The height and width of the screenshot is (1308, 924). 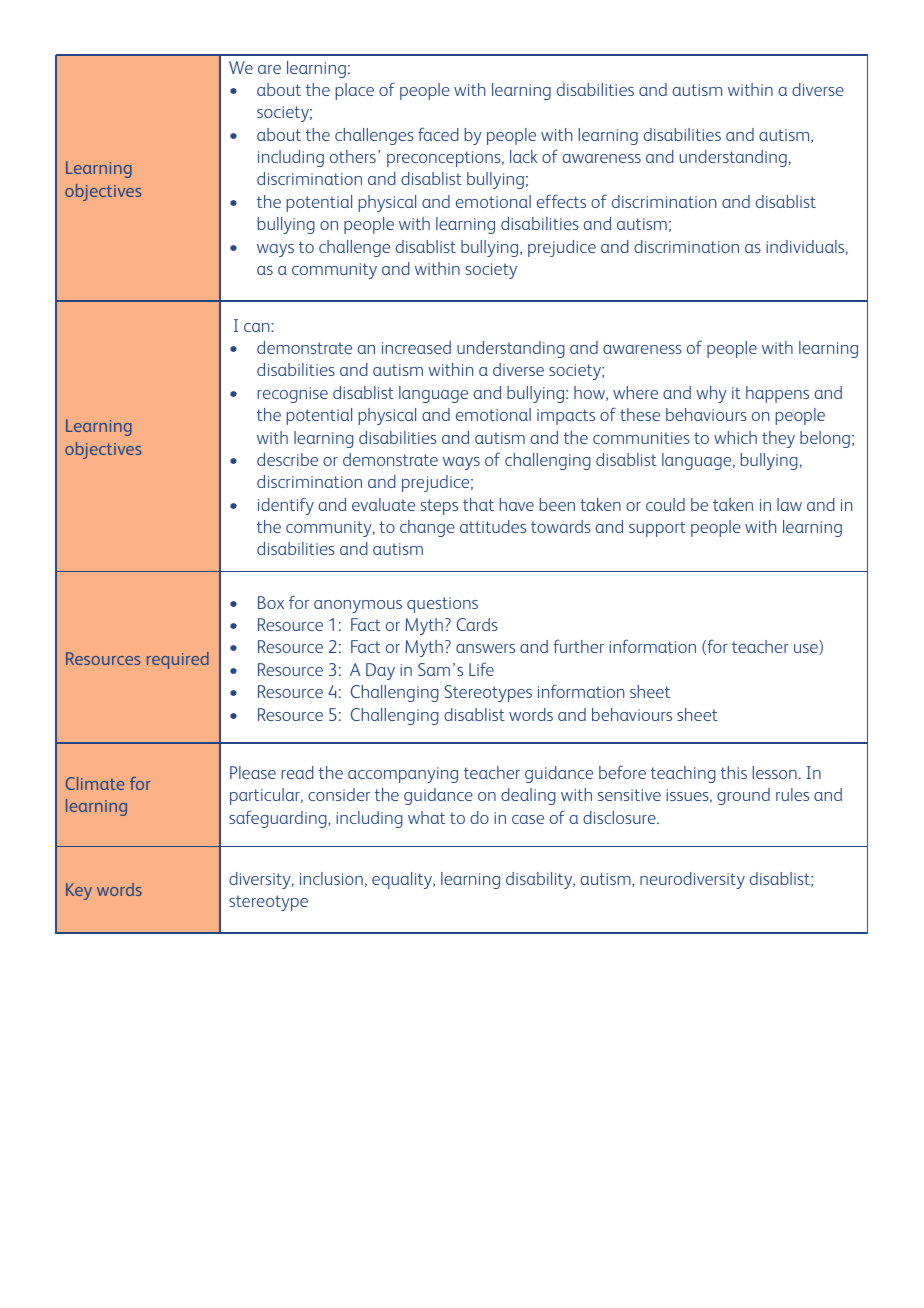 I want to click on Key, so click(x=79, y=891).
